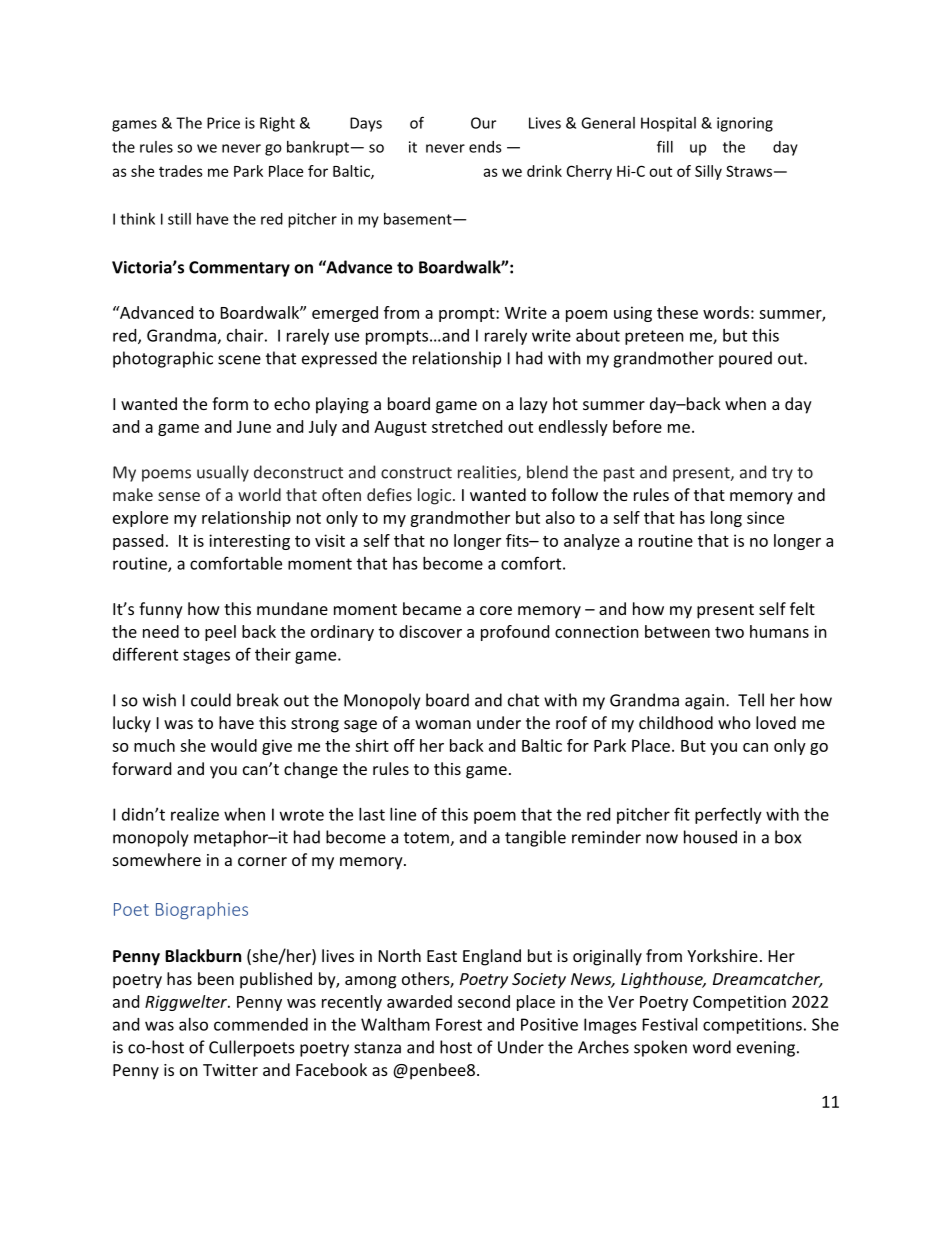  Describe the element at coordinates (467, 426) in the screenshot. I see `stretched` at that location.
